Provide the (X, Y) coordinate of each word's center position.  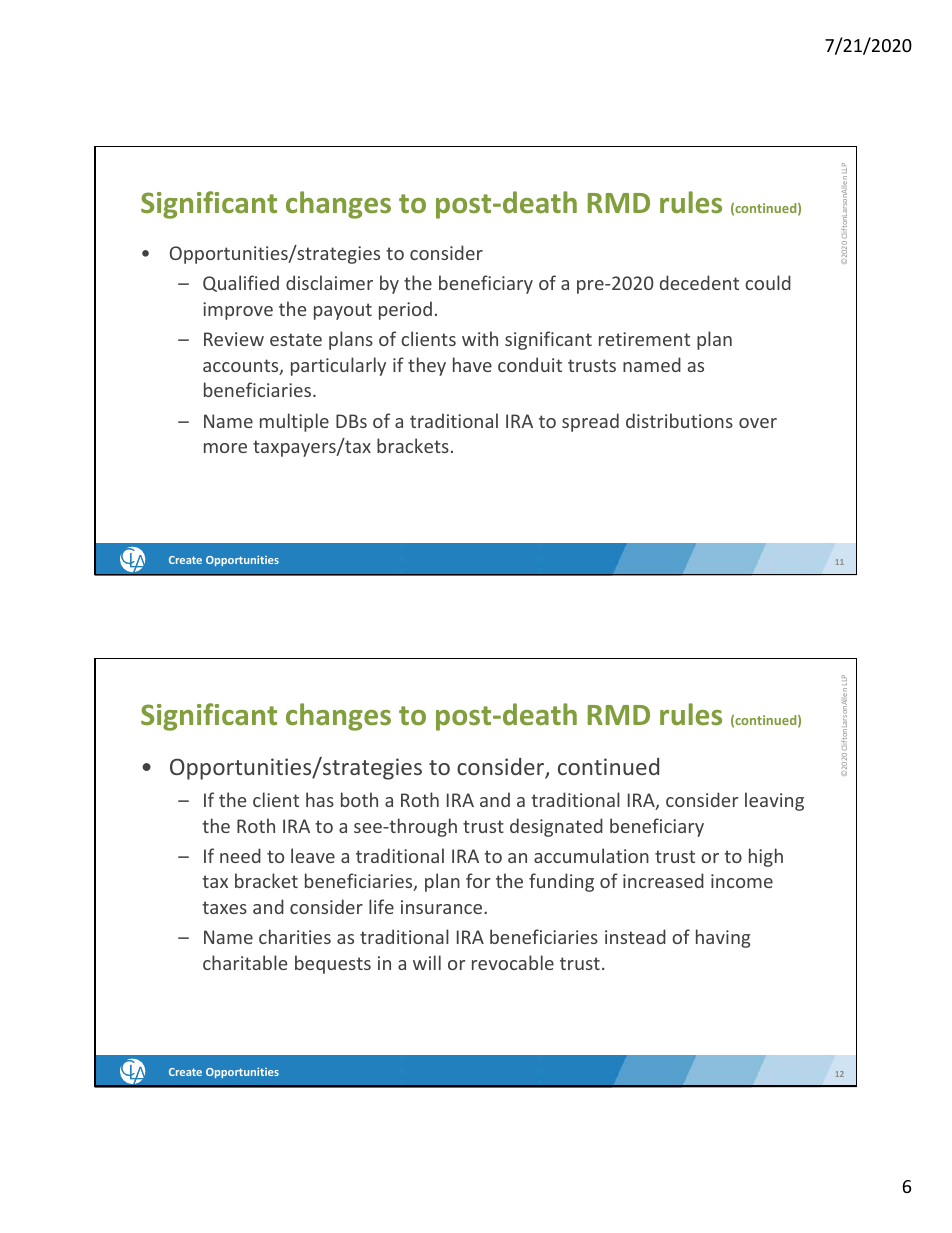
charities (295, 936)
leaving (774, 801)
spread (590, 422)
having (723, 938)
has (320, 799)
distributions (679, 420)
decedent (699, 282)
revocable (513, 962)
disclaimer (329, 282)
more (225, 448)
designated (556, 827)
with (480, 338)
